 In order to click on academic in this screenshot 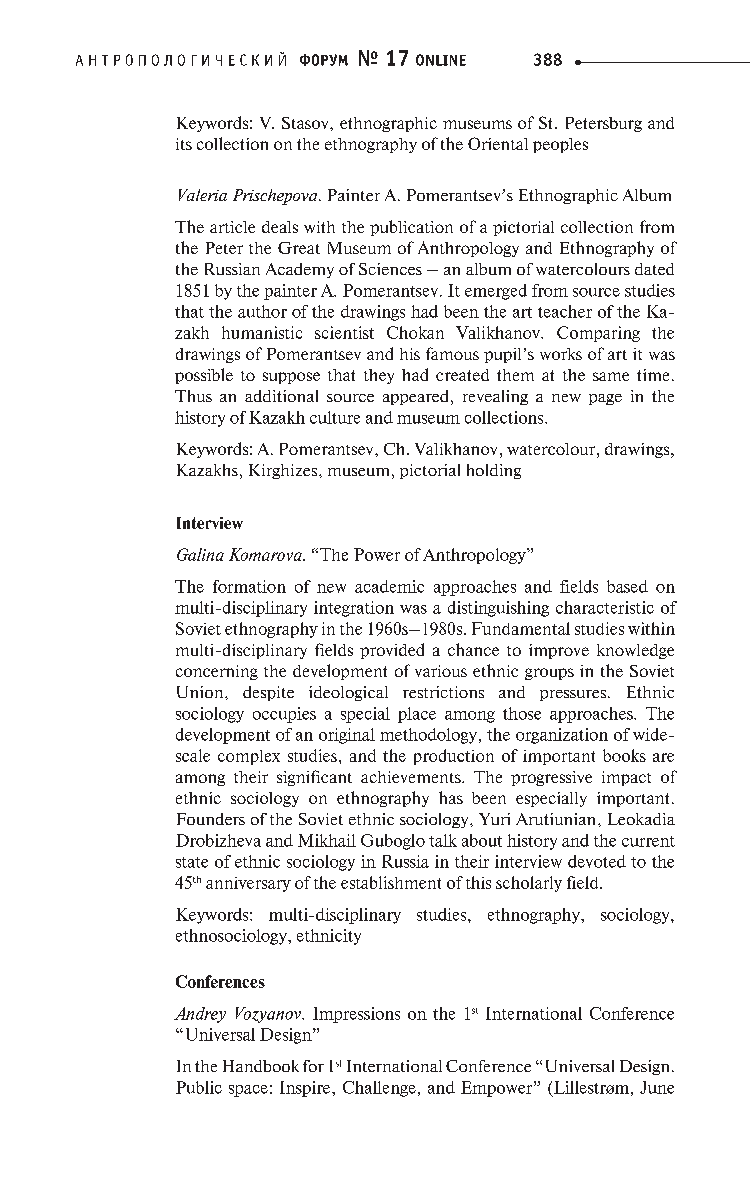, I will do `click(389, 586)`.
